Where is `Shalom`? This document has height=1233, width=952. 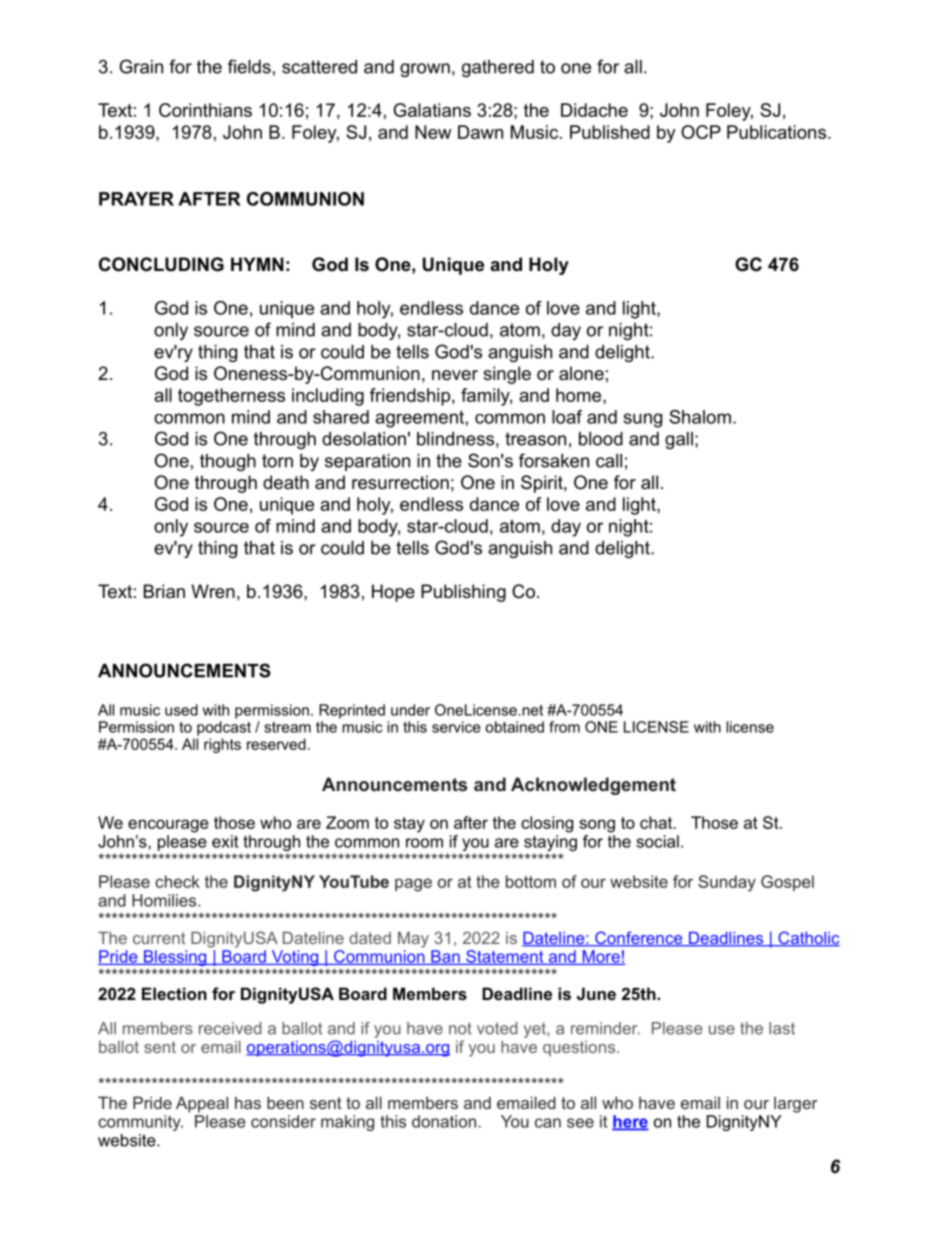 Shalom is located at coordinates (700, 417).
